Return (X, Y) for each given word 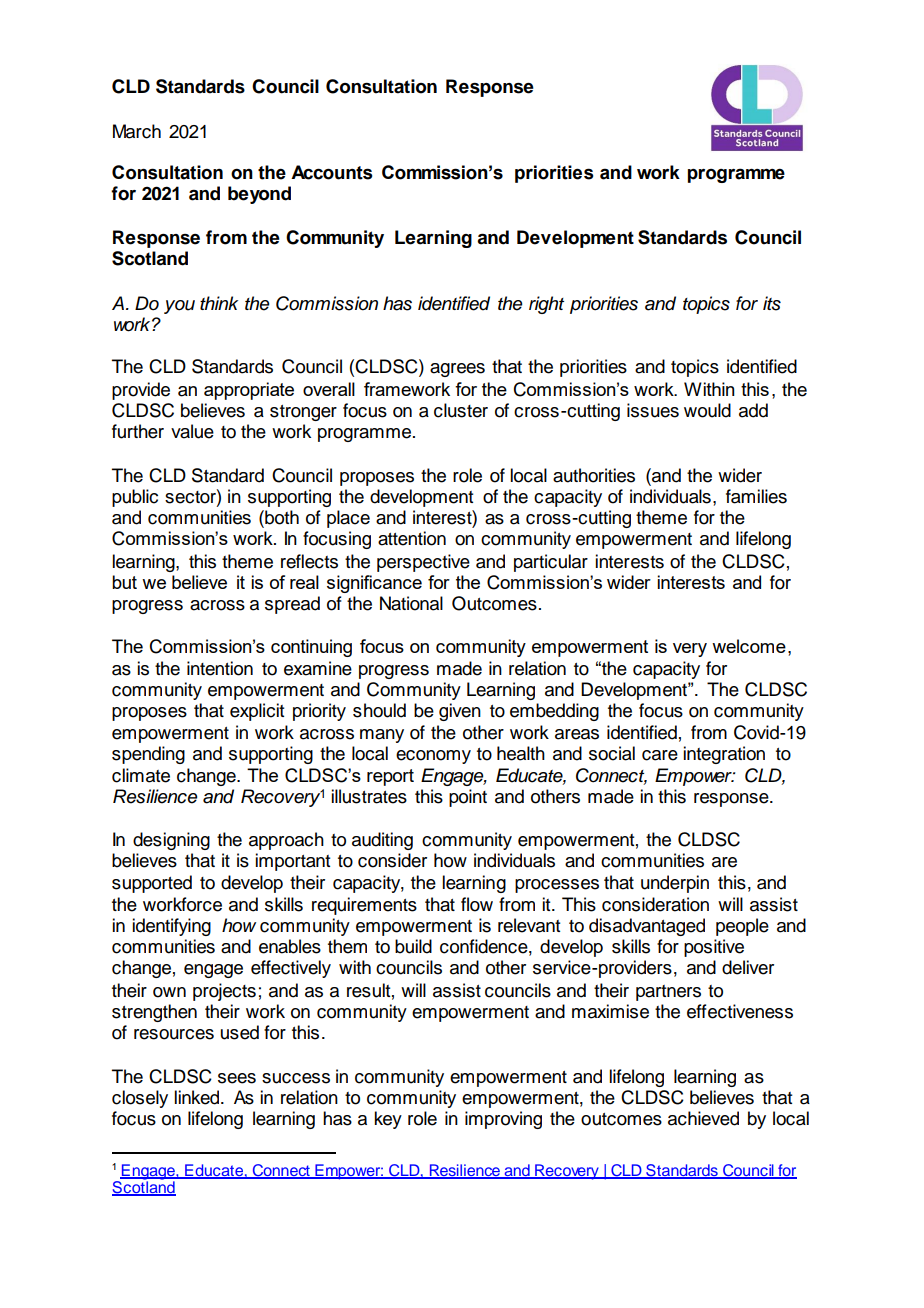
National (411, 603)
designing (171, 841)
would (707, 410)
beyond (259, 195)
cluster (461, 410)
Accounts (331, 172)
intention (220, 668)
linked (198, 1097)
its (772, 303)
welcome (749, 646)
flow (477, 904)
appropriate (249, 391)
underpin (675, 884)
